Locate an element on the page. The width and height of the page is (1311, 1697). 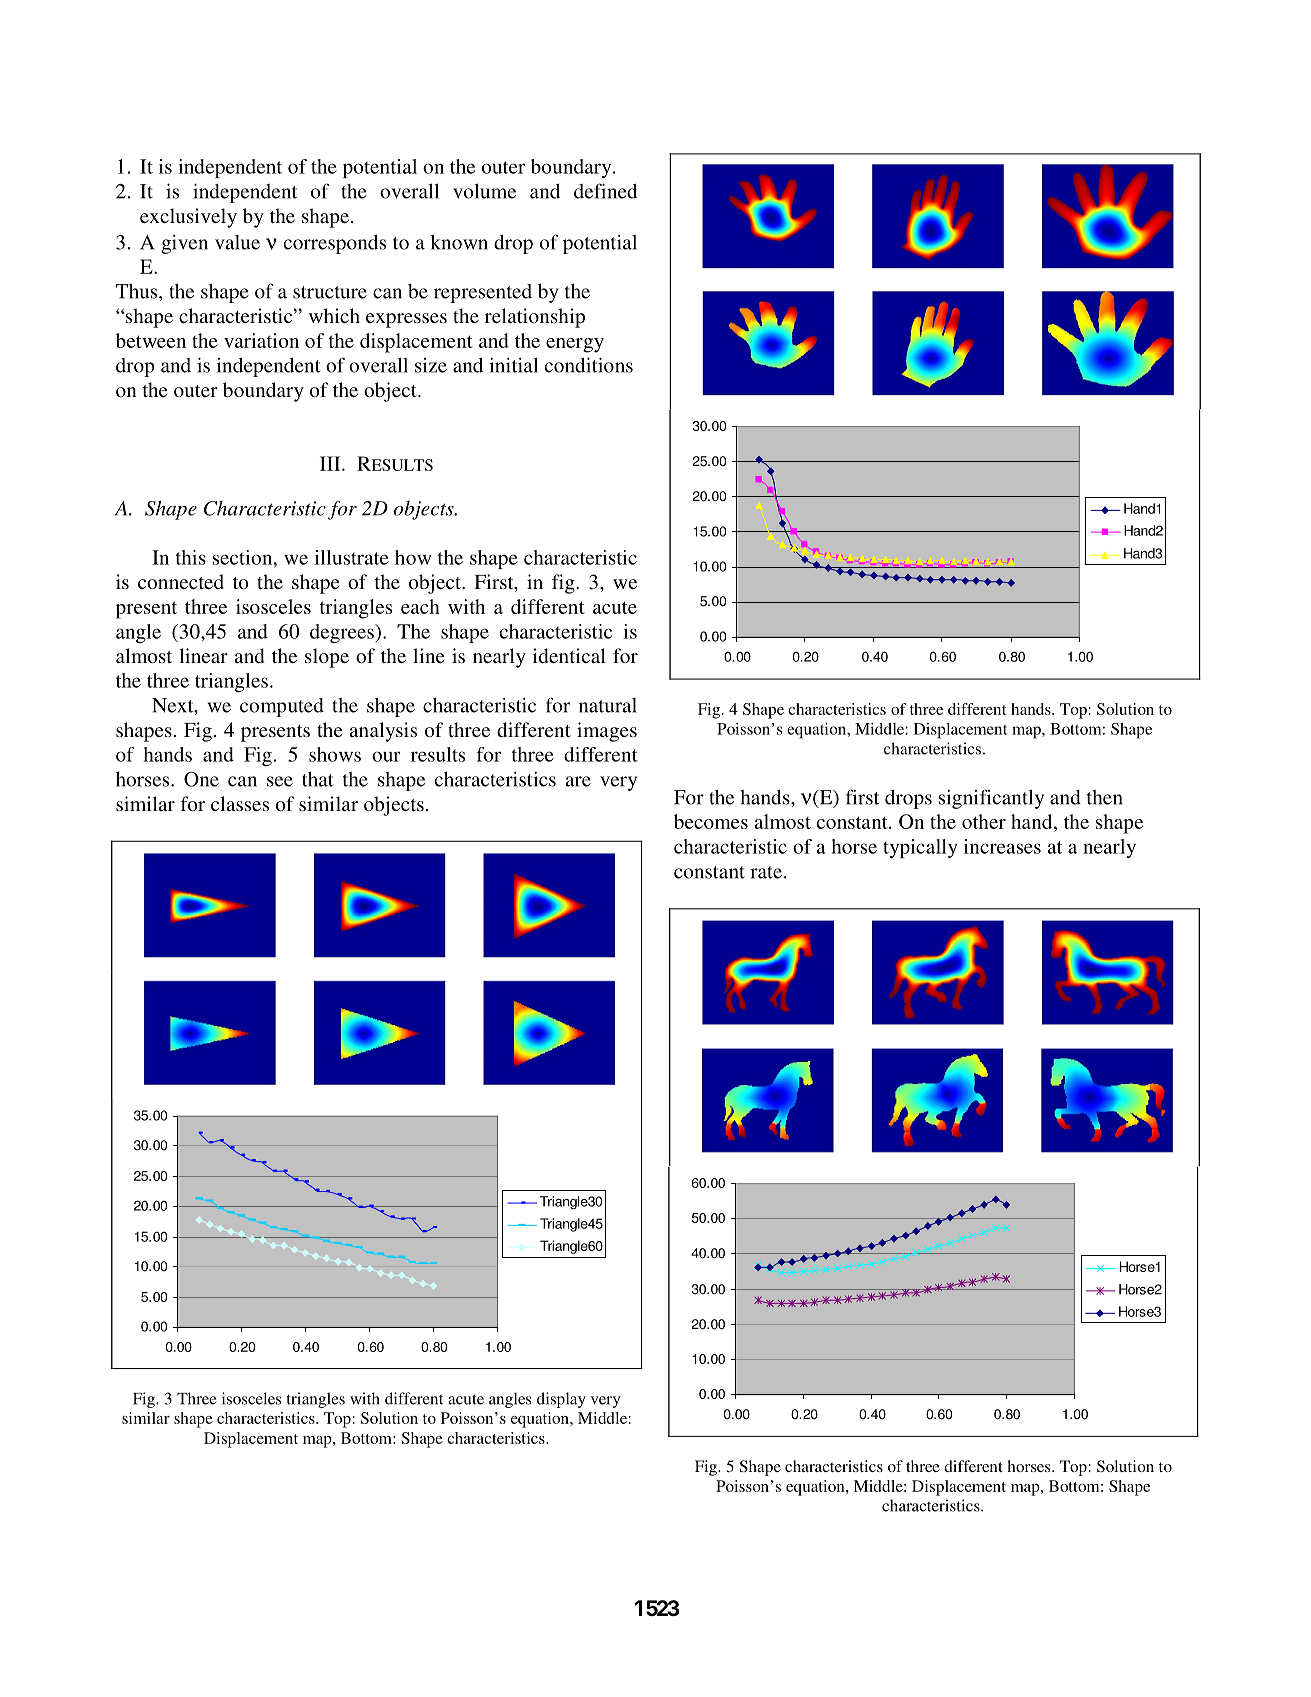
energy is located at coordinates (575, 345).
